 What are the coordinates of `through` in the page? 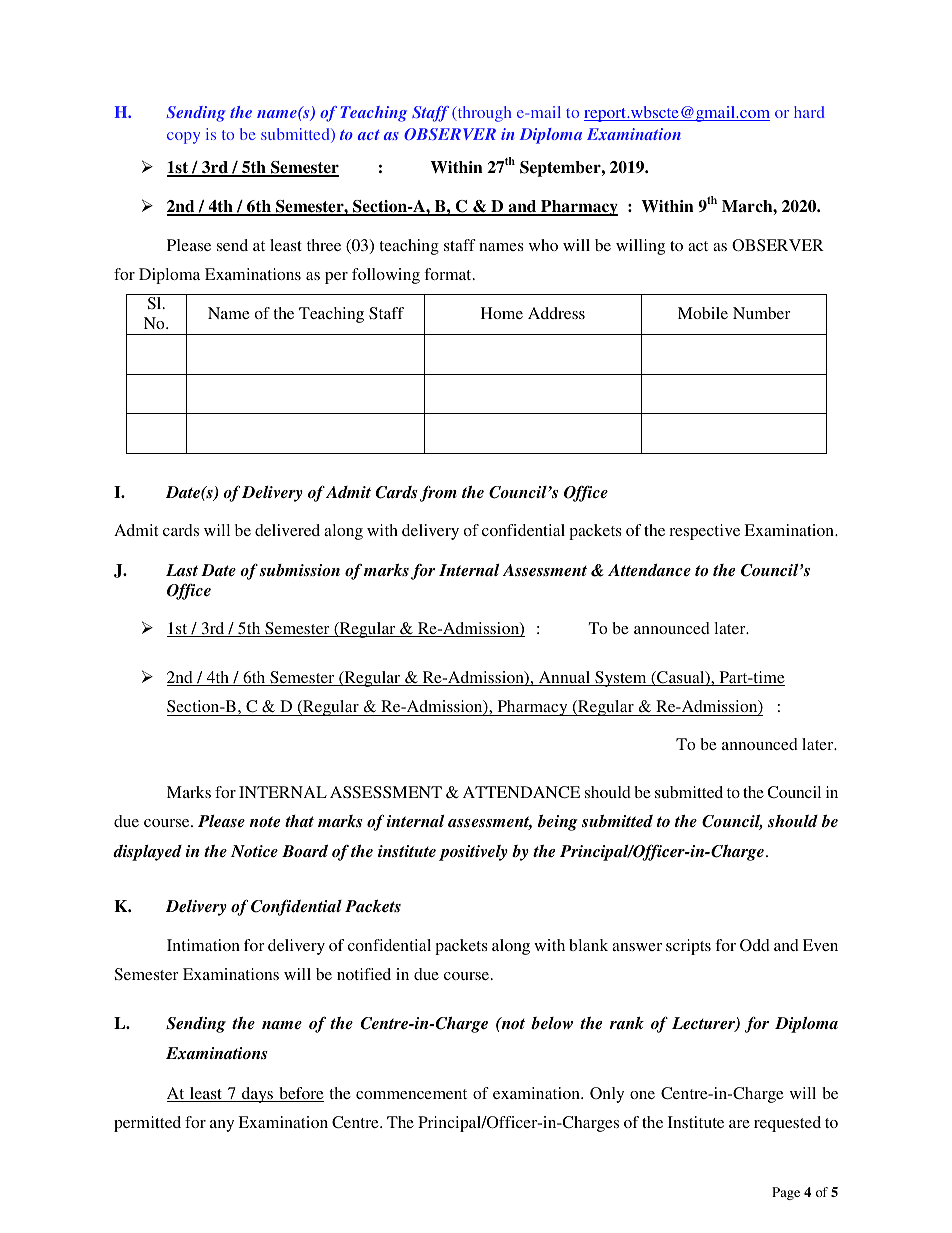 It's located at (483, 114).
